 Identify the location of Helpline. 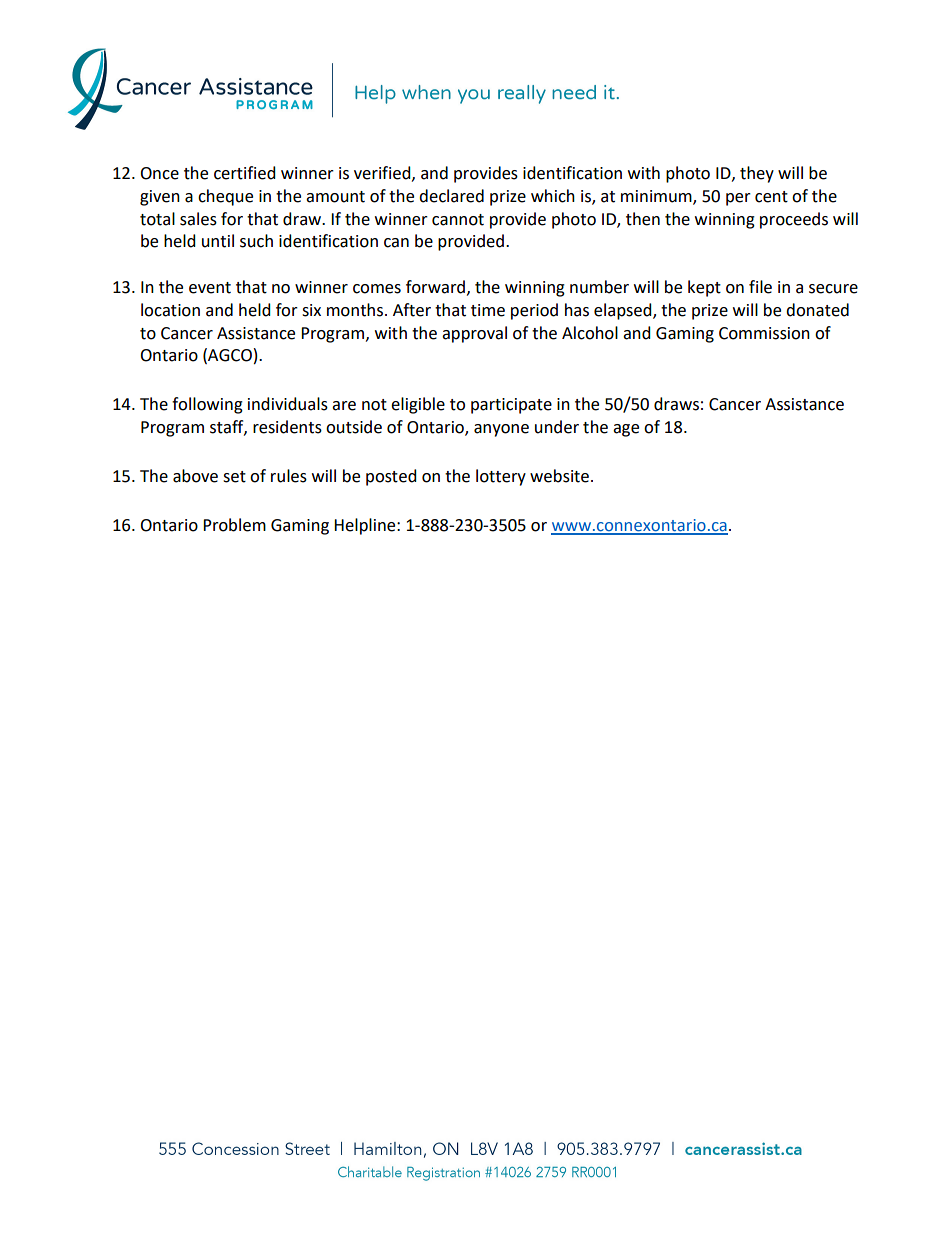
(366, 526).
